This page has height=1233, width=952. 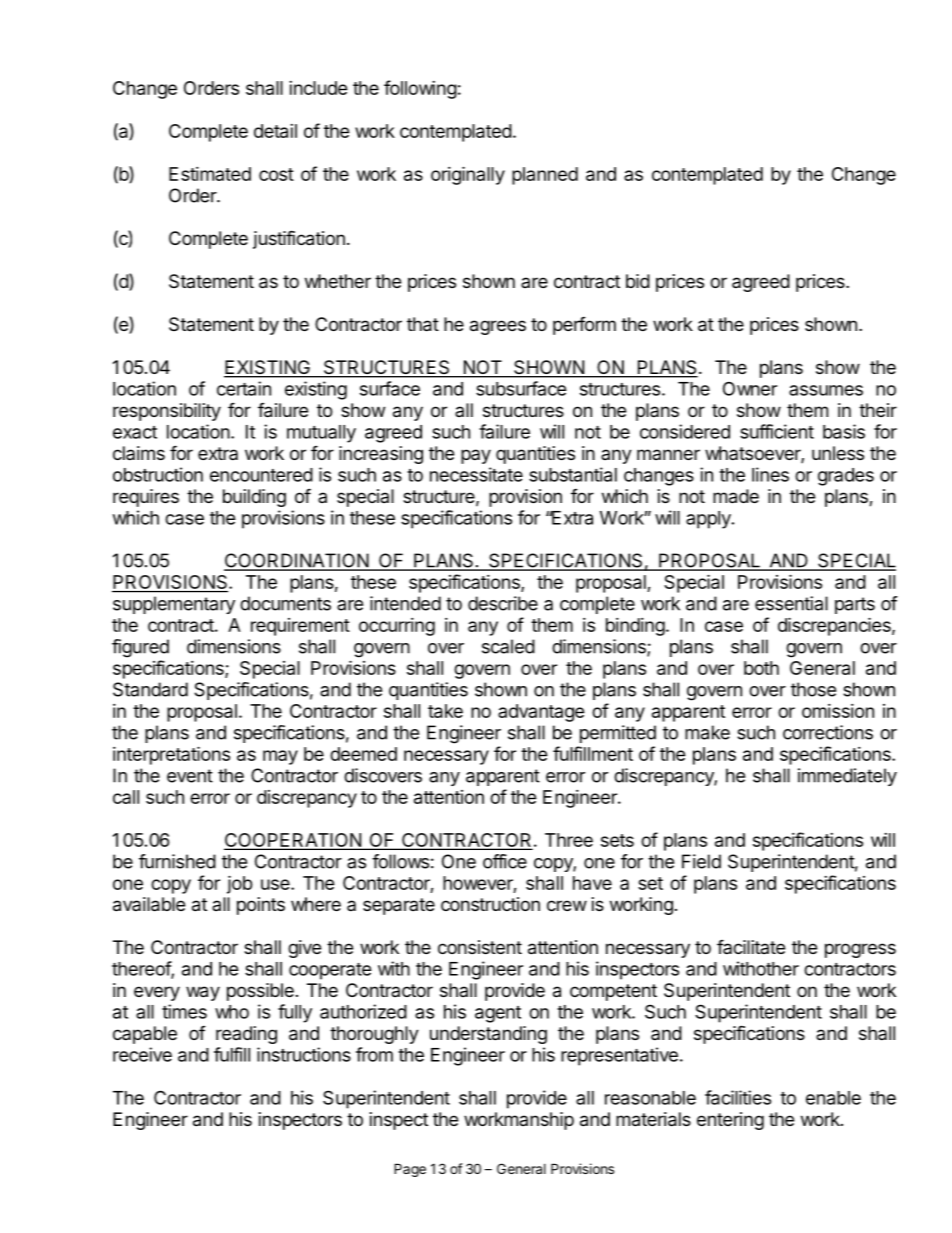 What do you see at coordinates (847, 777) in the page?
I see `immediately` at bounding box center [847, 777].
